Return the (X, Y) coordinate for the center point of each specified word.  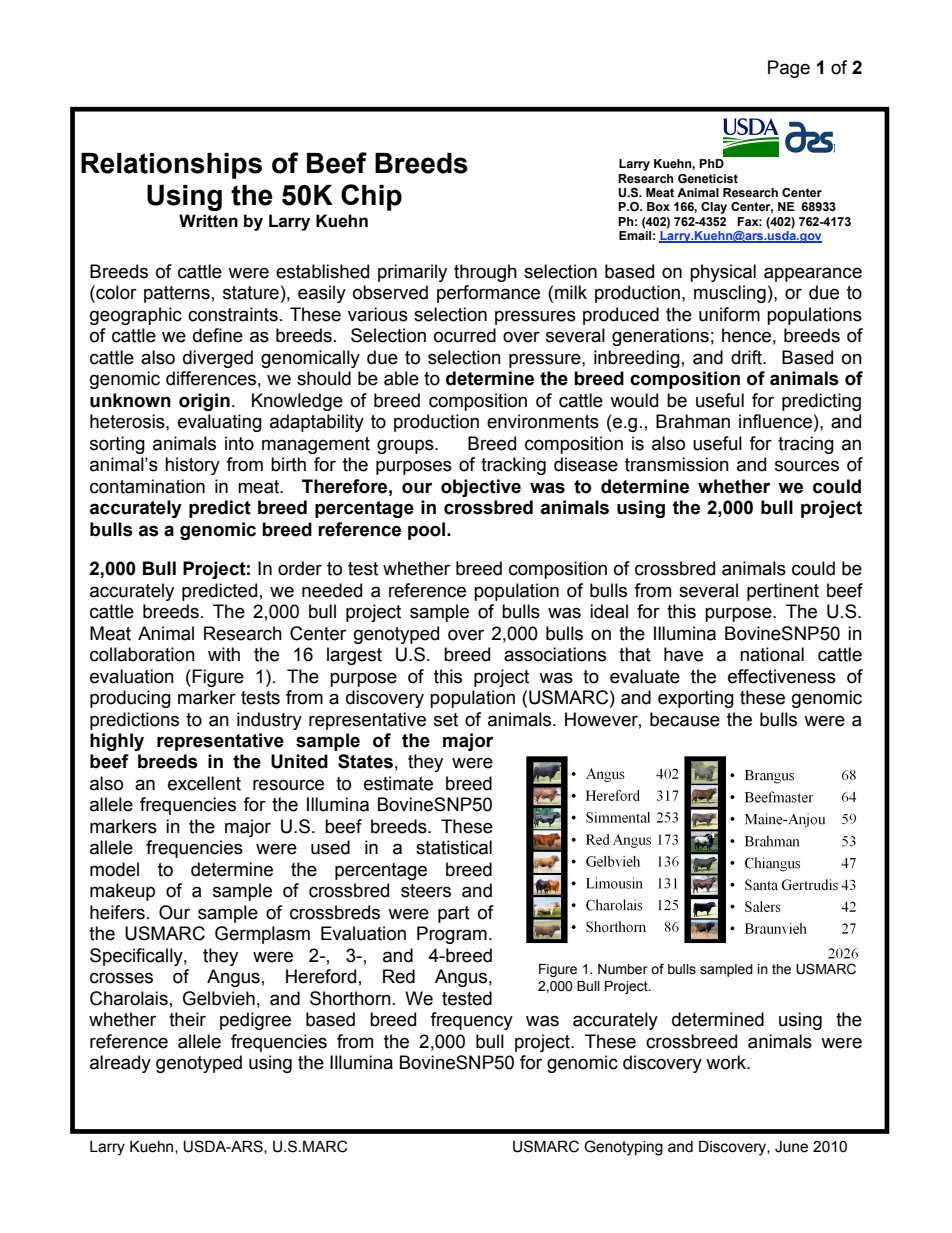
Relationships (171, 166)
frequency (471, 1021)
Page (789, 69)
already (120, 1064)
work (727, 1062)
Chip (371, 197)
